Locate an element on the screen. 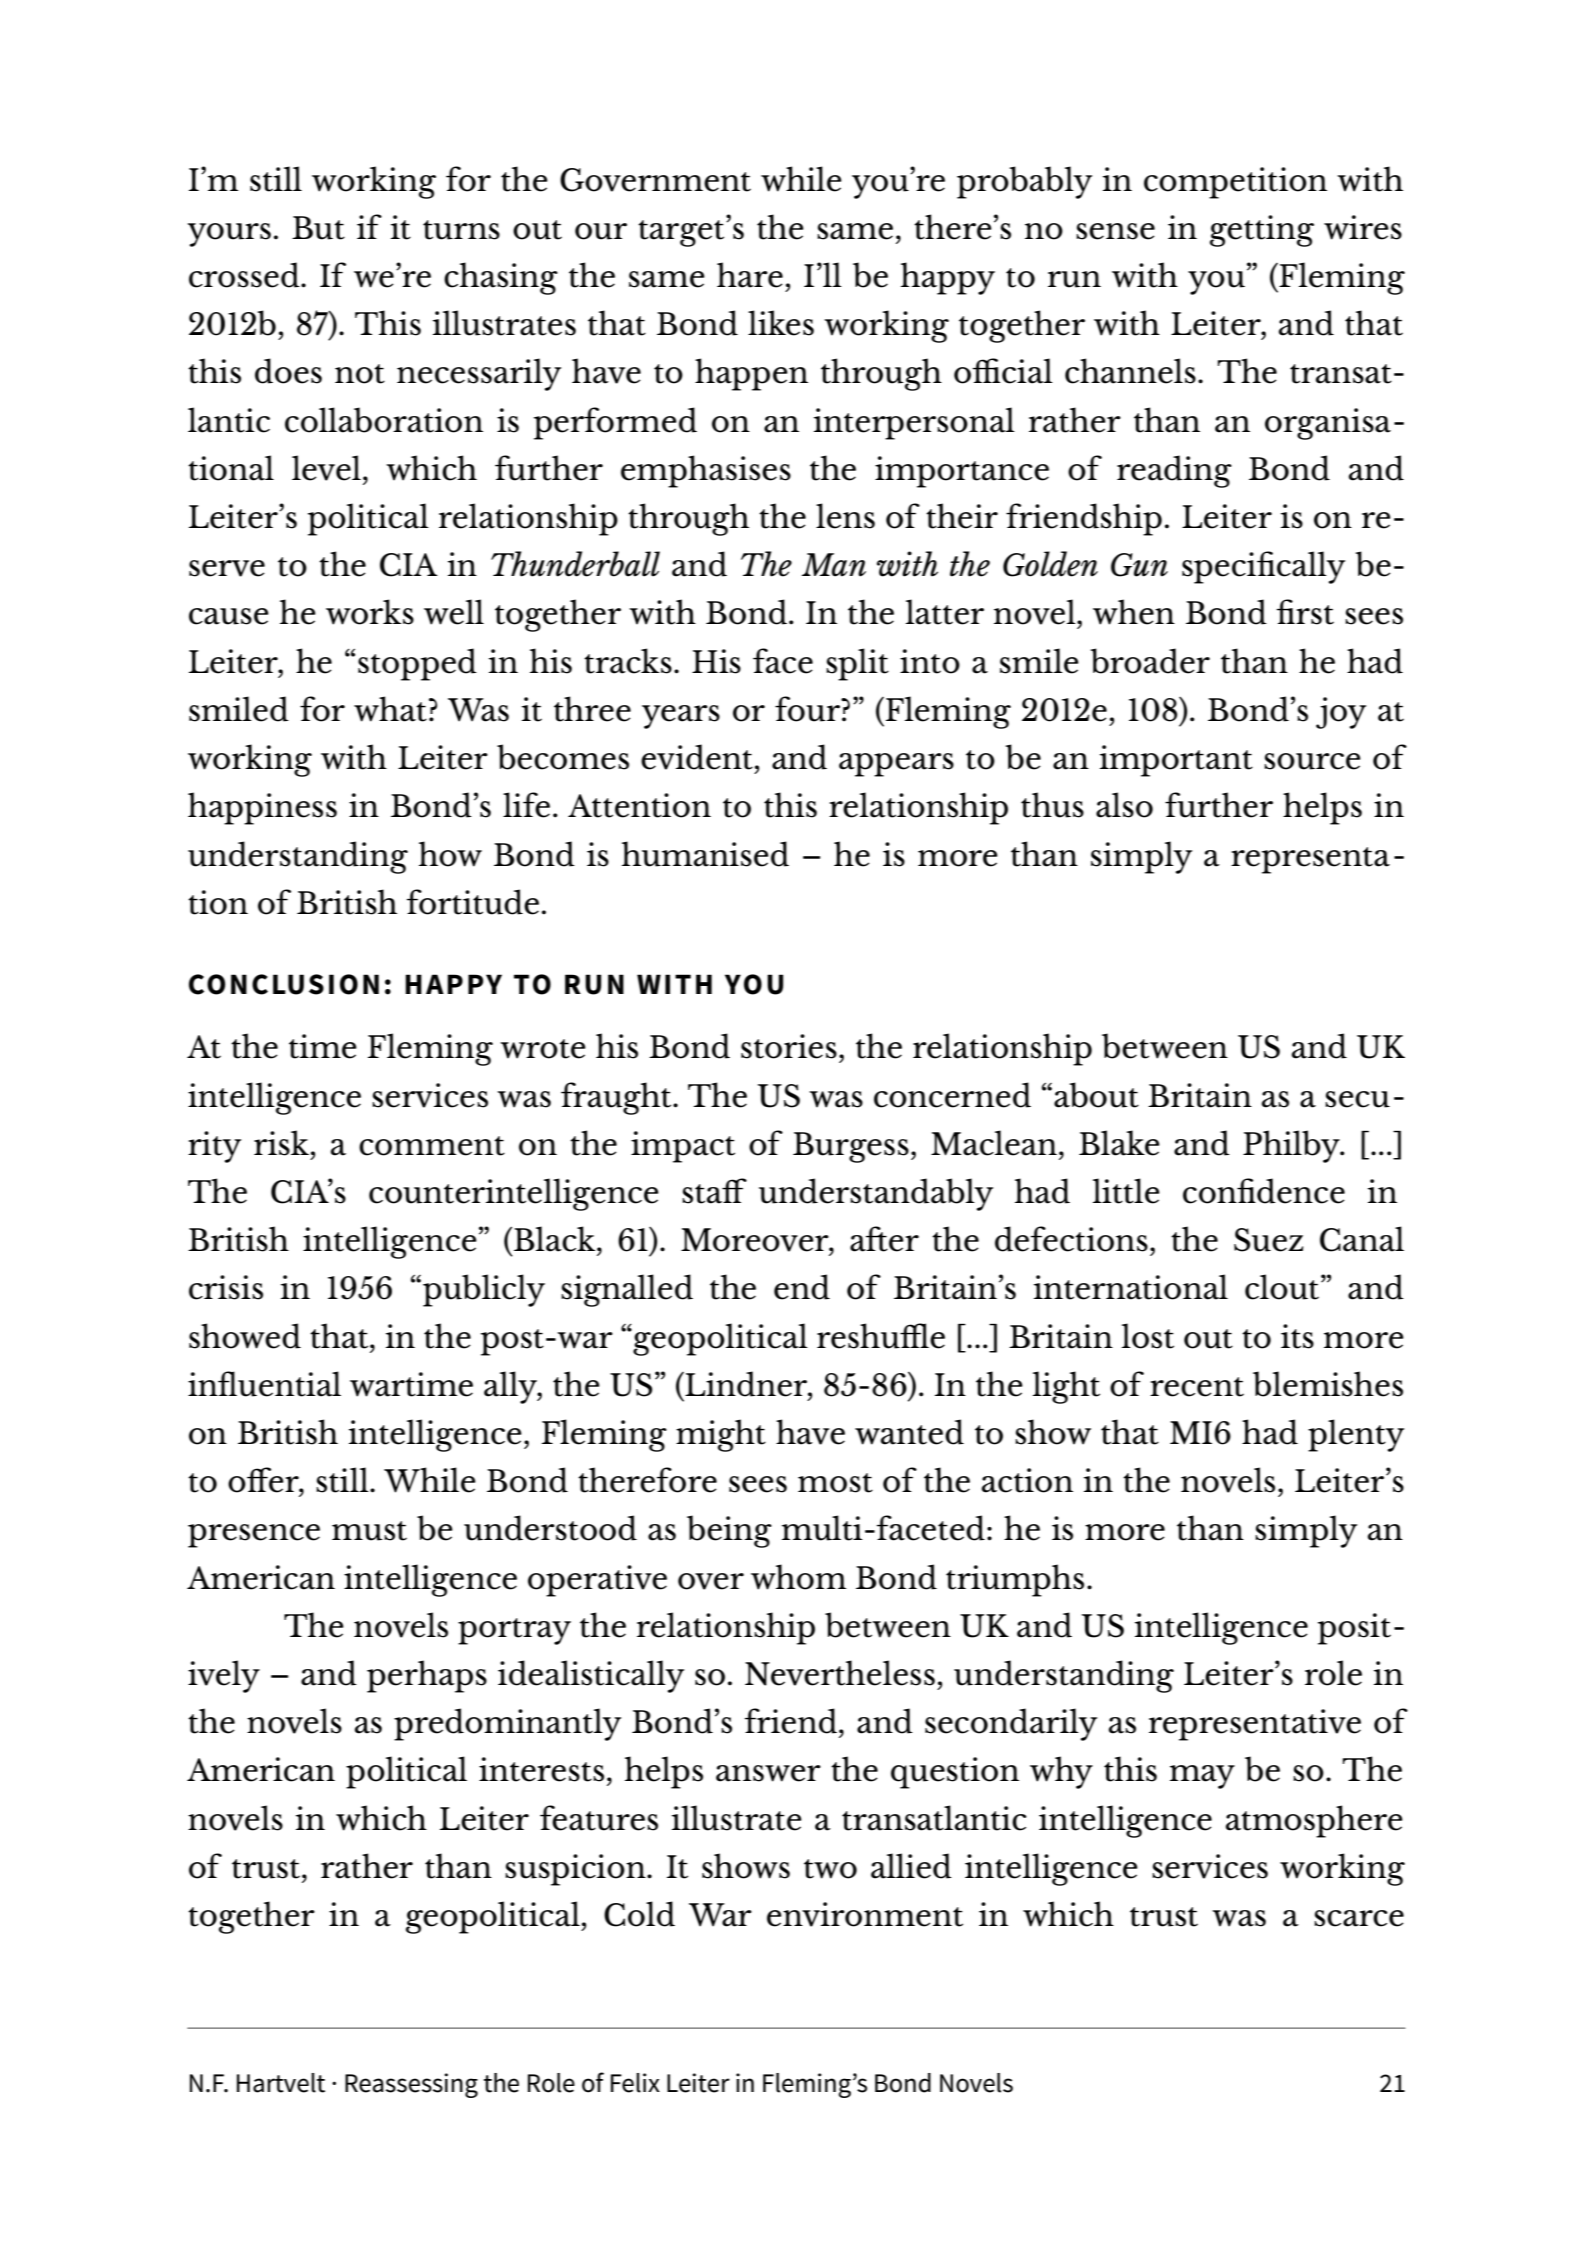 The width and height of the screenshot is (1593, 2255). Burgess is located at coordinates (851, 1147).
